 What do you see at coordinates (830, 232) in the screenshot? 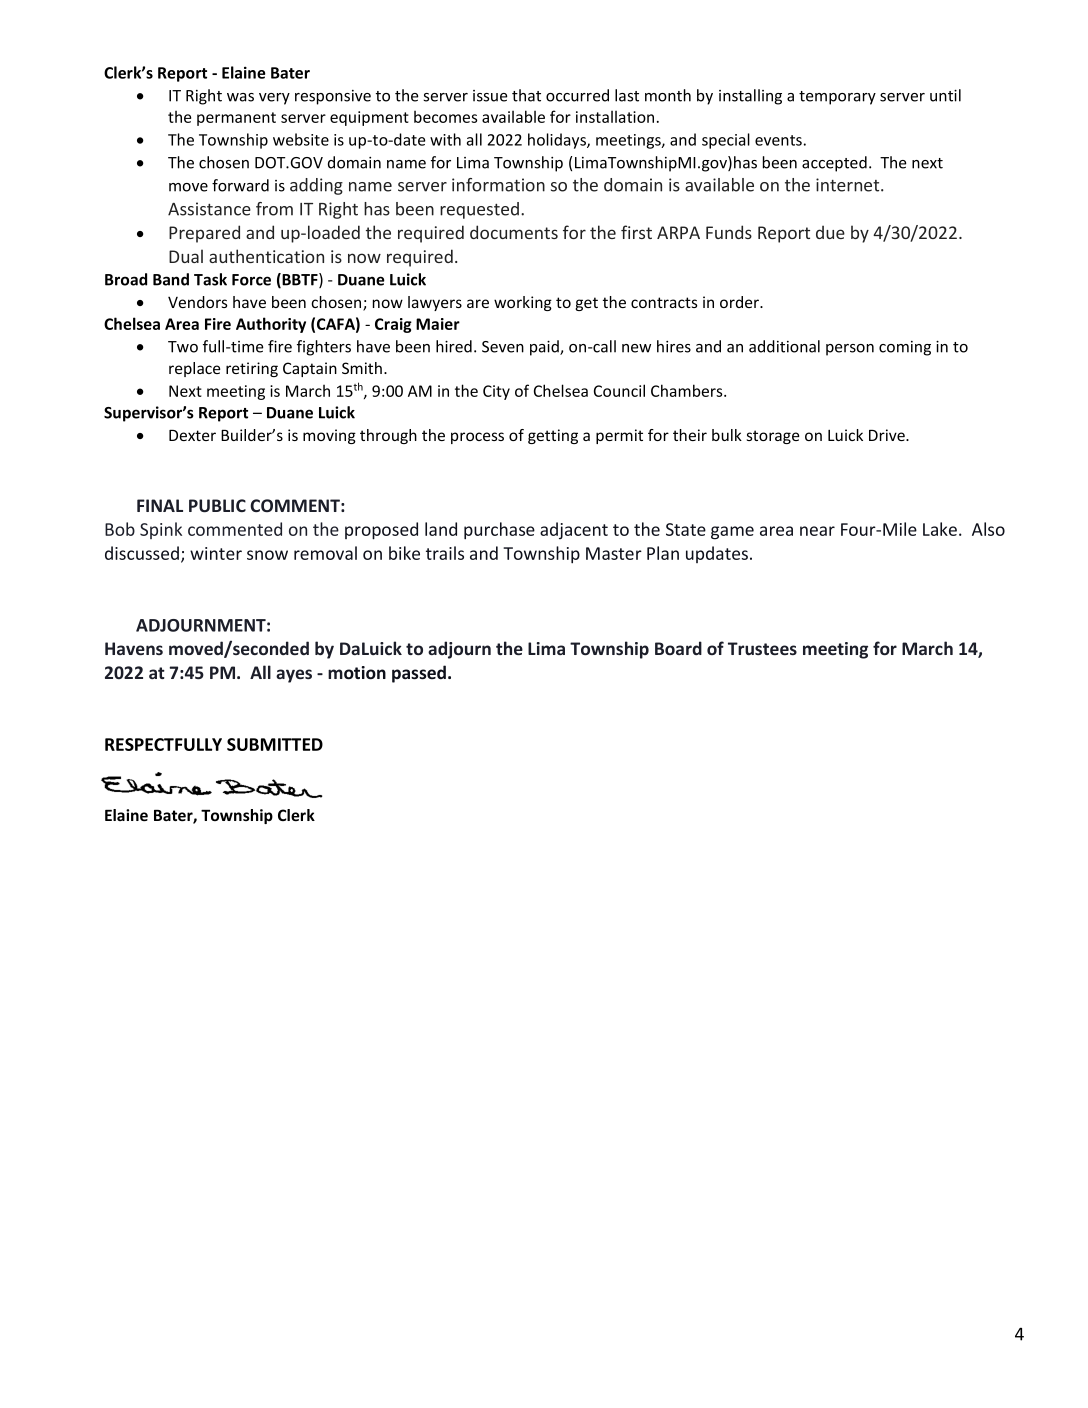
I see `due` at bounding box center [830, 232].
